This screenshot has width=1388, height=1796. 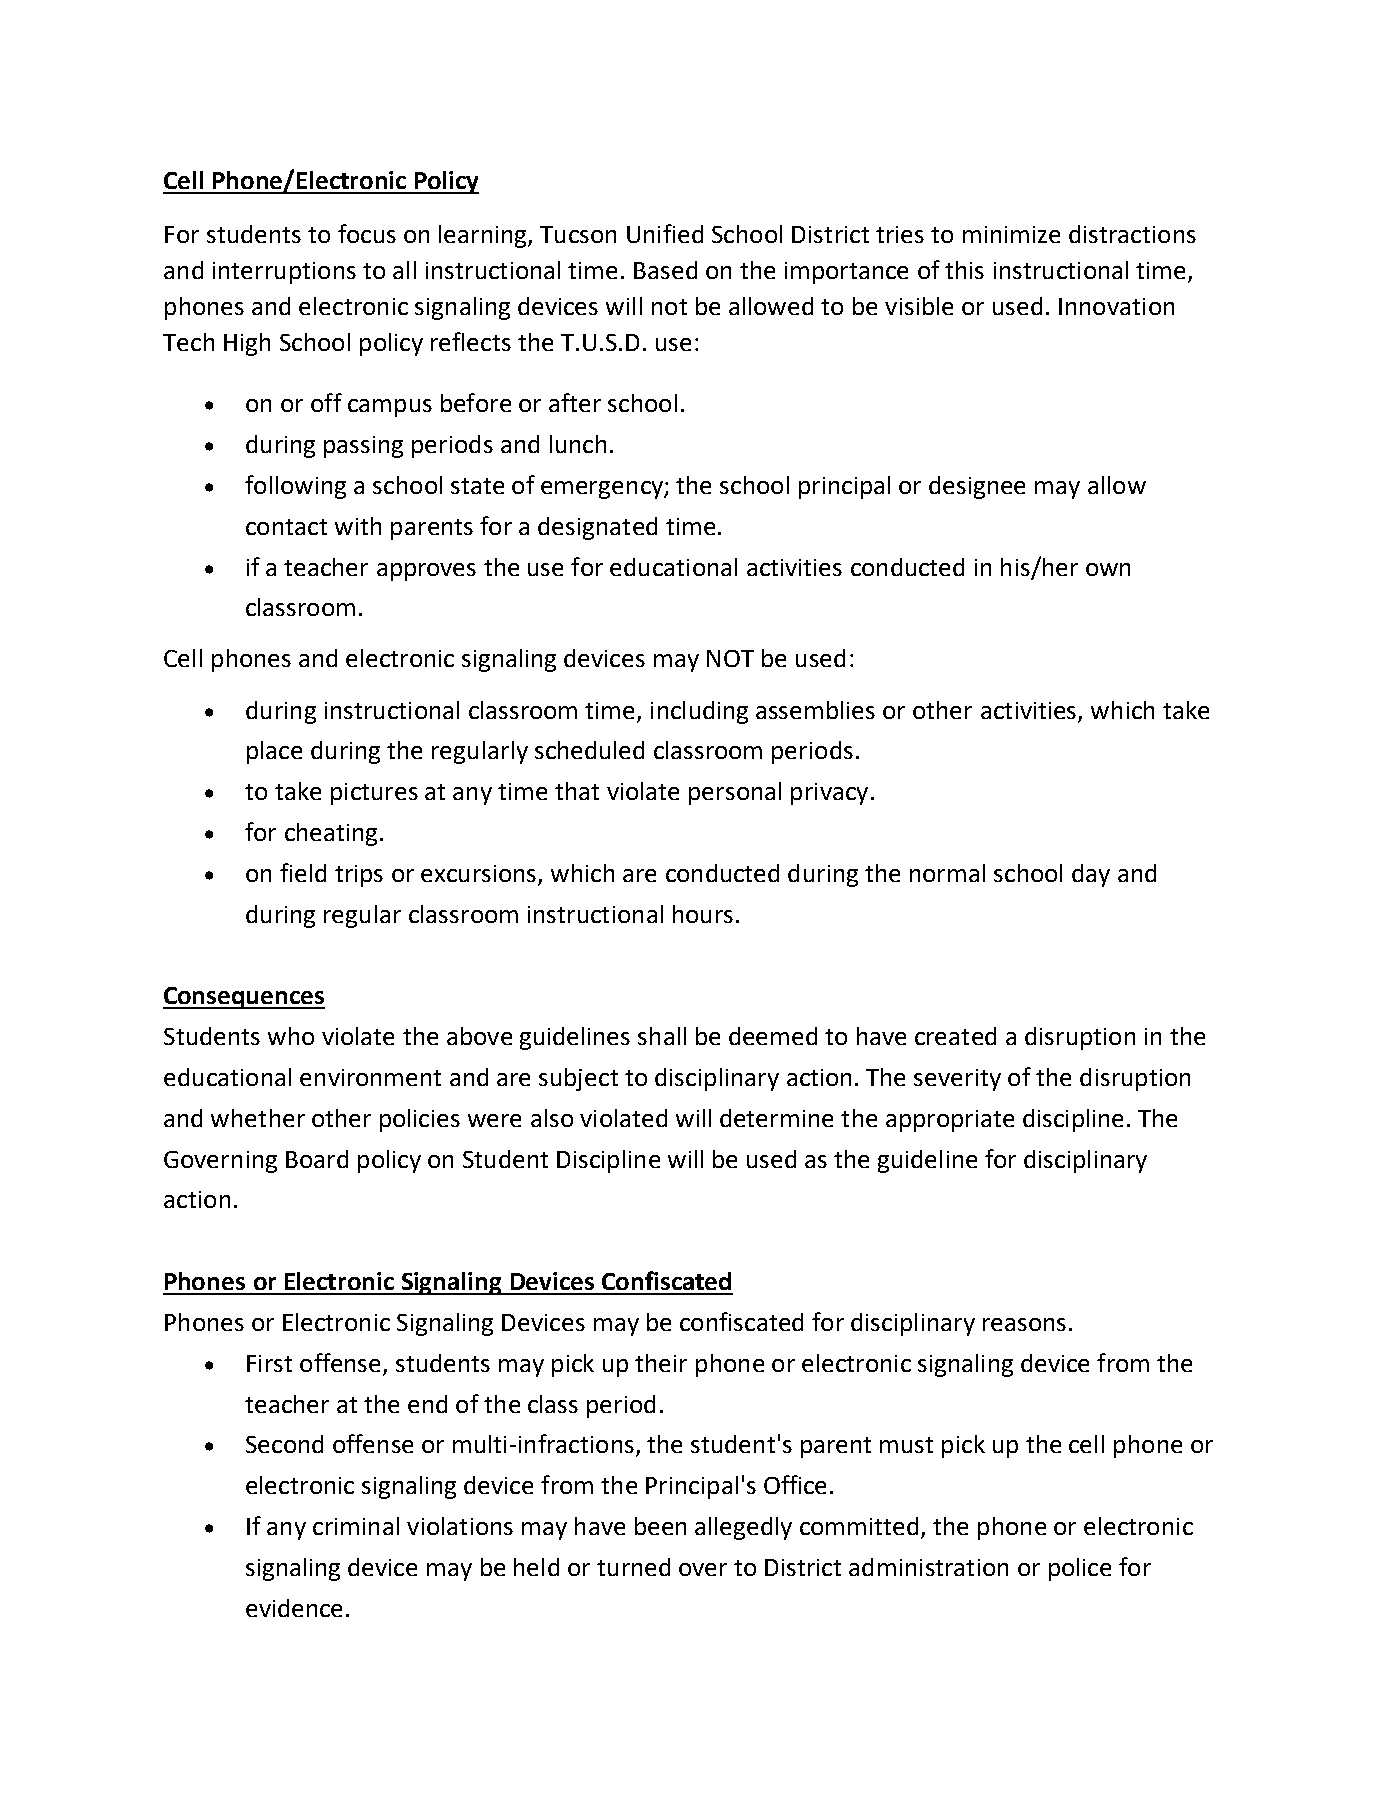 I want to click on Based, so click(x=665, y=270).
